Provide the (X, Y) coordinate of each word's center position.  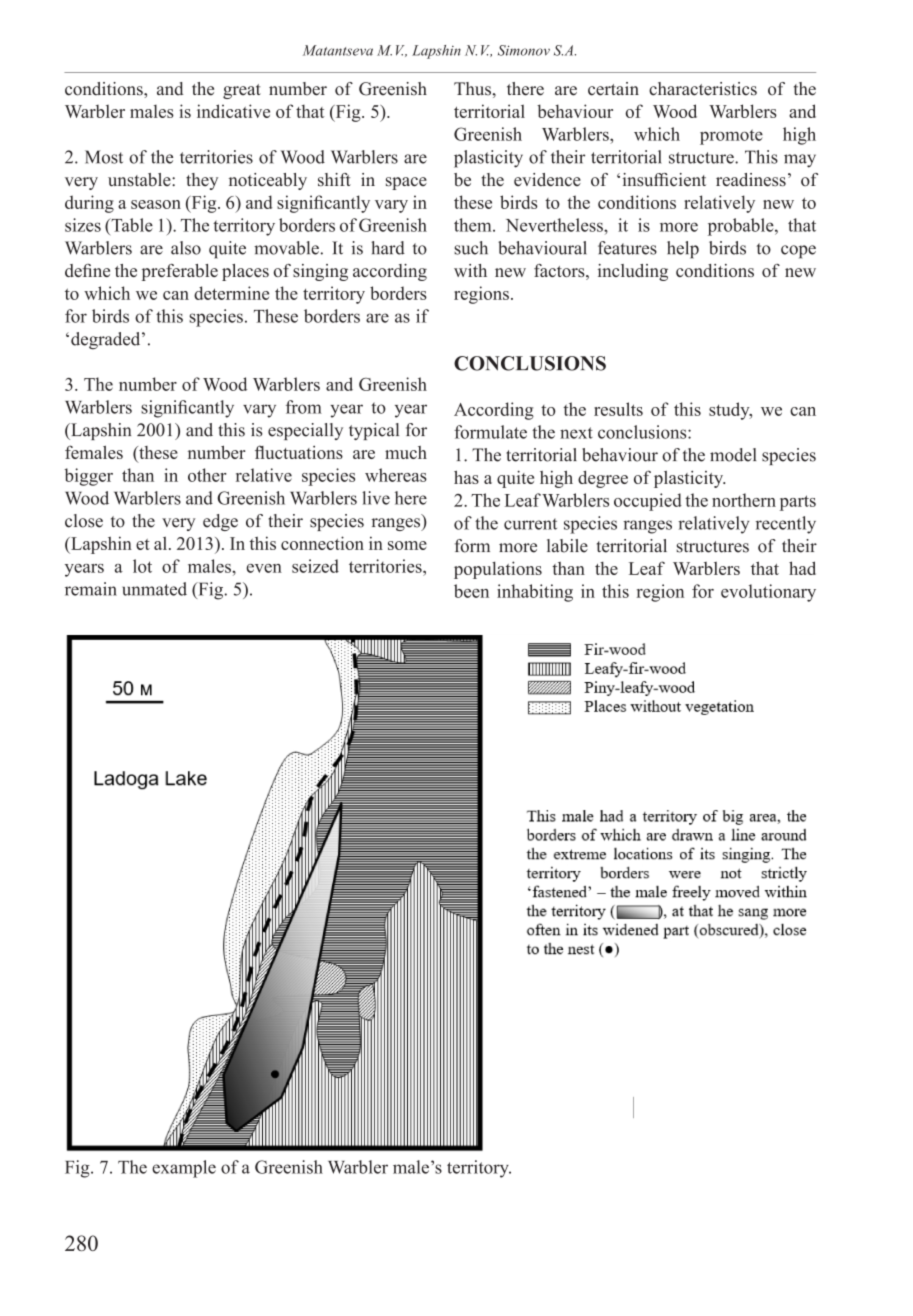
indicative (233, 111)
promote (731, 137)
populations (498, 570)
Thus (473, 89)
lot (142, 566)
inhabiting (535, 593)
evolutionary (768, 593)
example (184, 1169)
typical (374, 431)
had (802, 568)
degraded (107, 341)
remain (91, 589)
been (471, 591)
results (618, 409)
